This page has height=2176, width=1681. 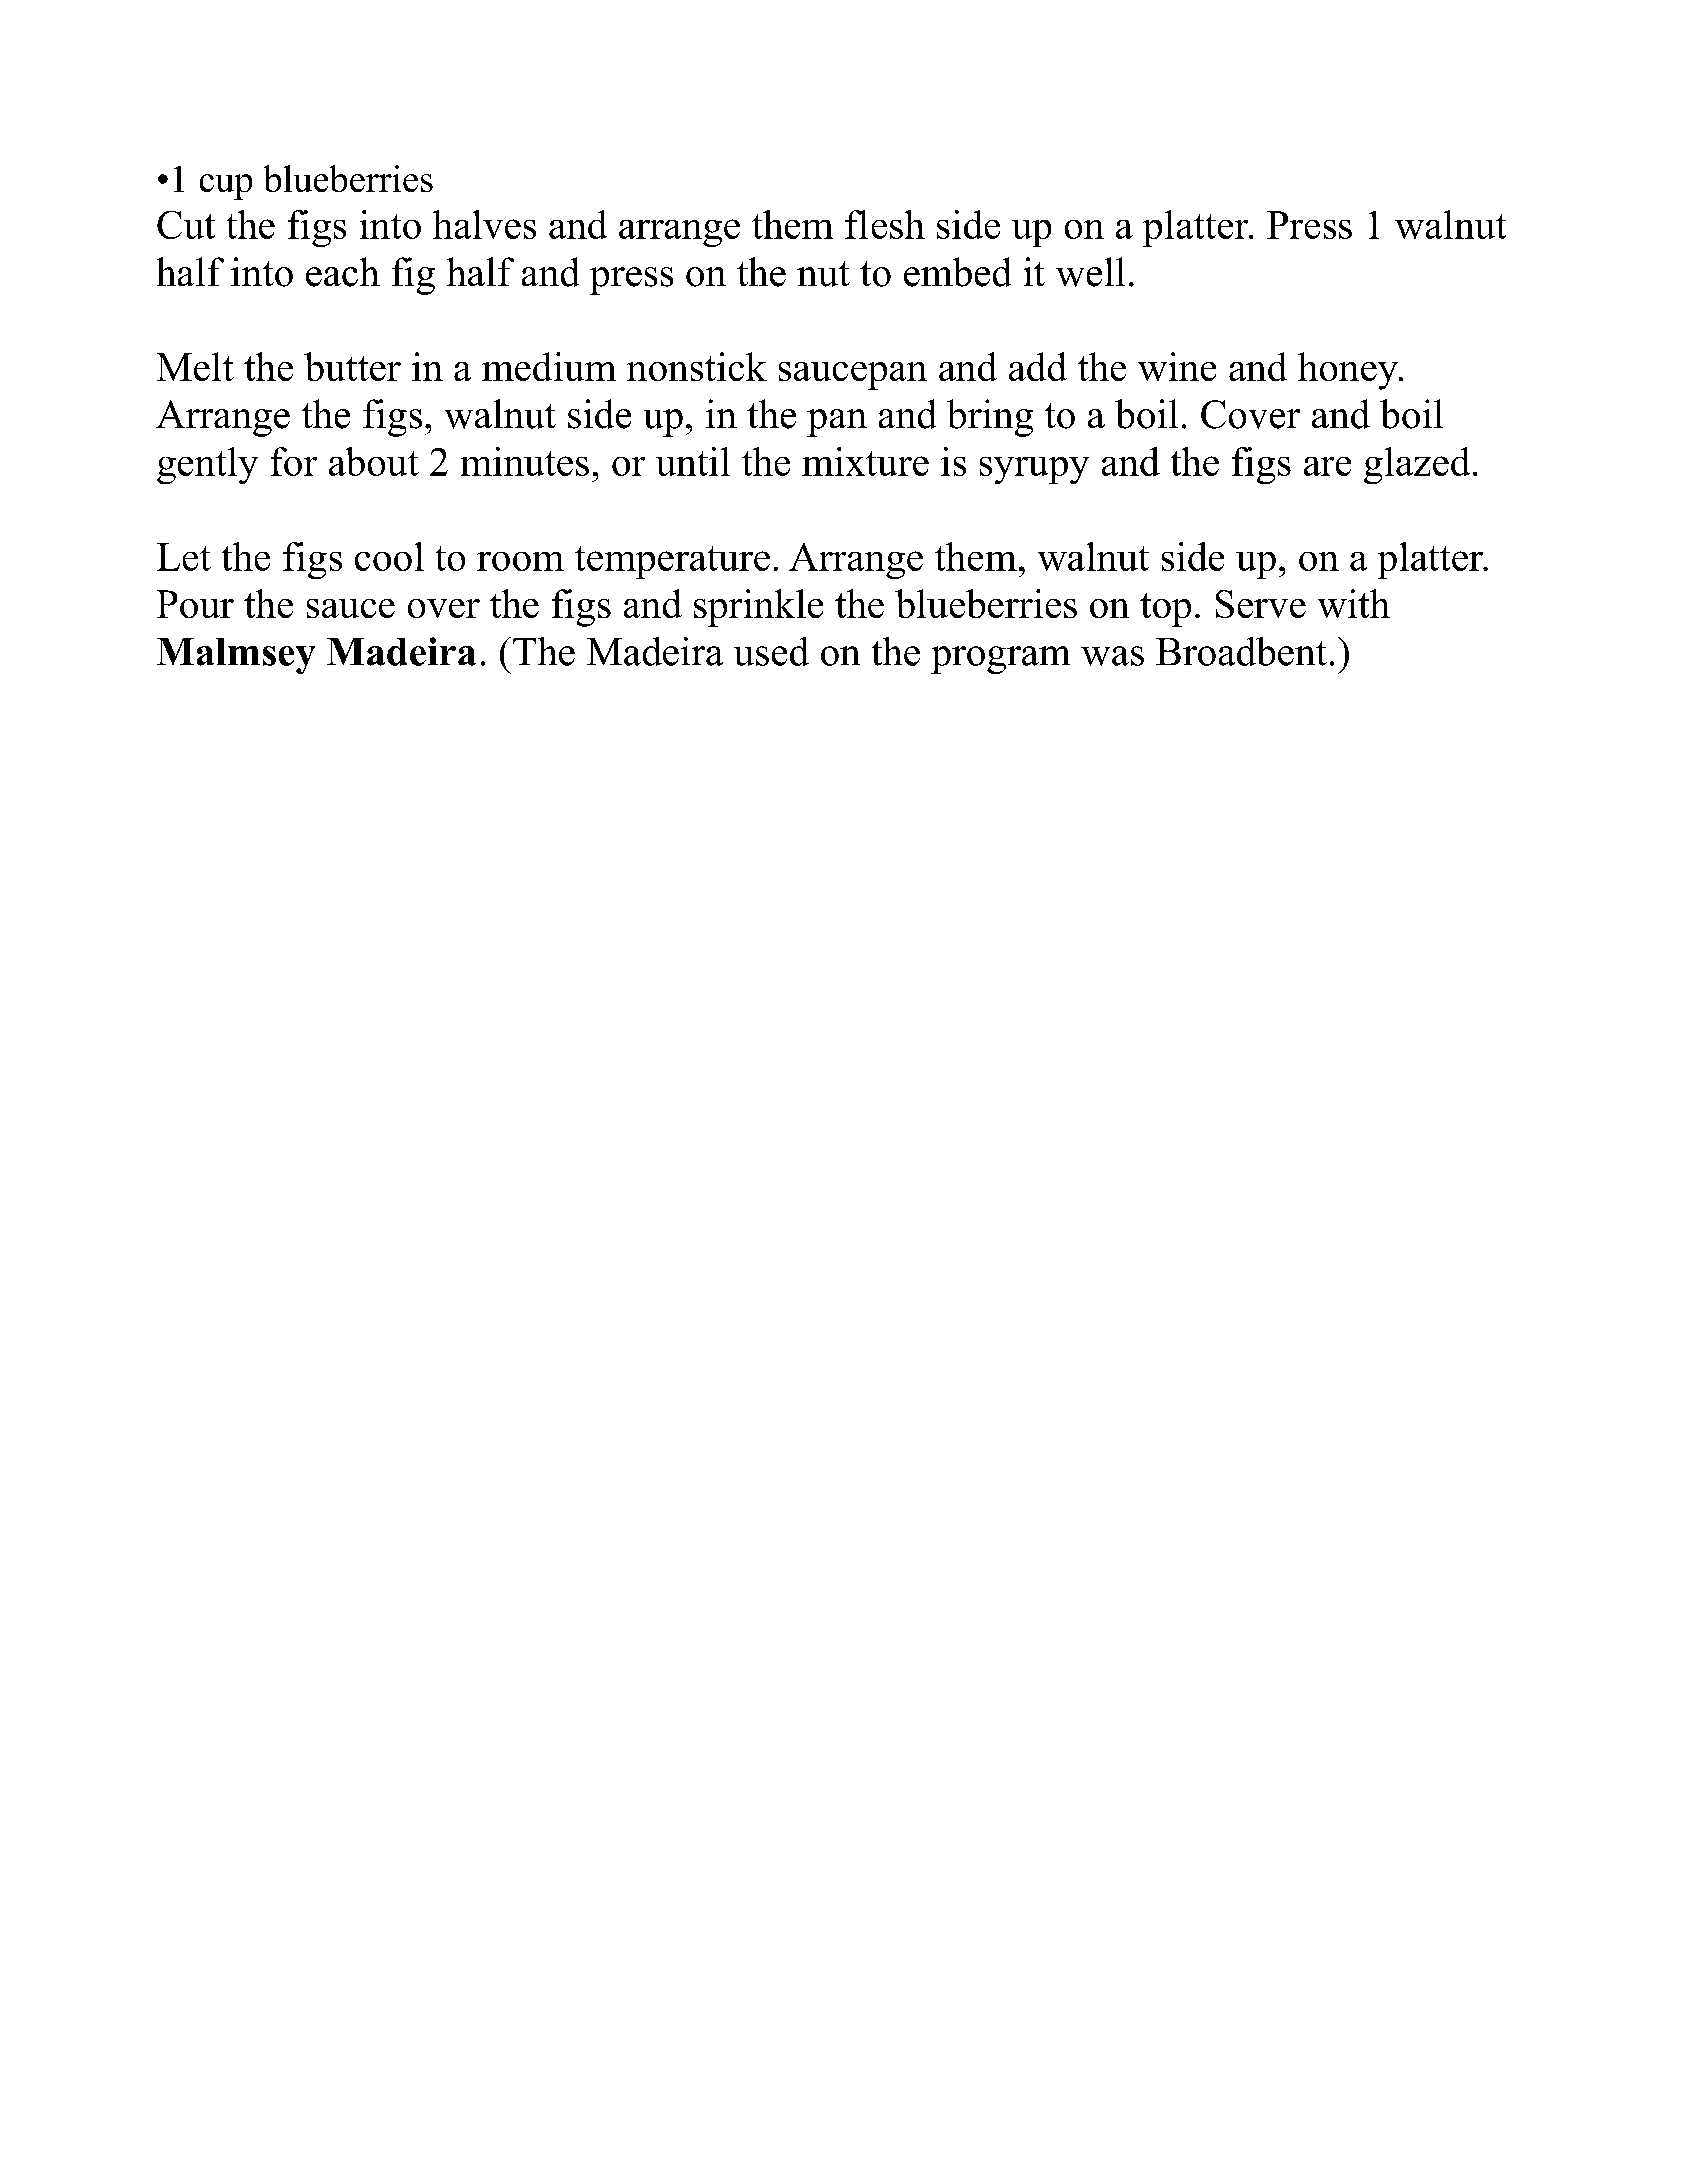 I want to click on mixture, so click(x=865, y=461).
